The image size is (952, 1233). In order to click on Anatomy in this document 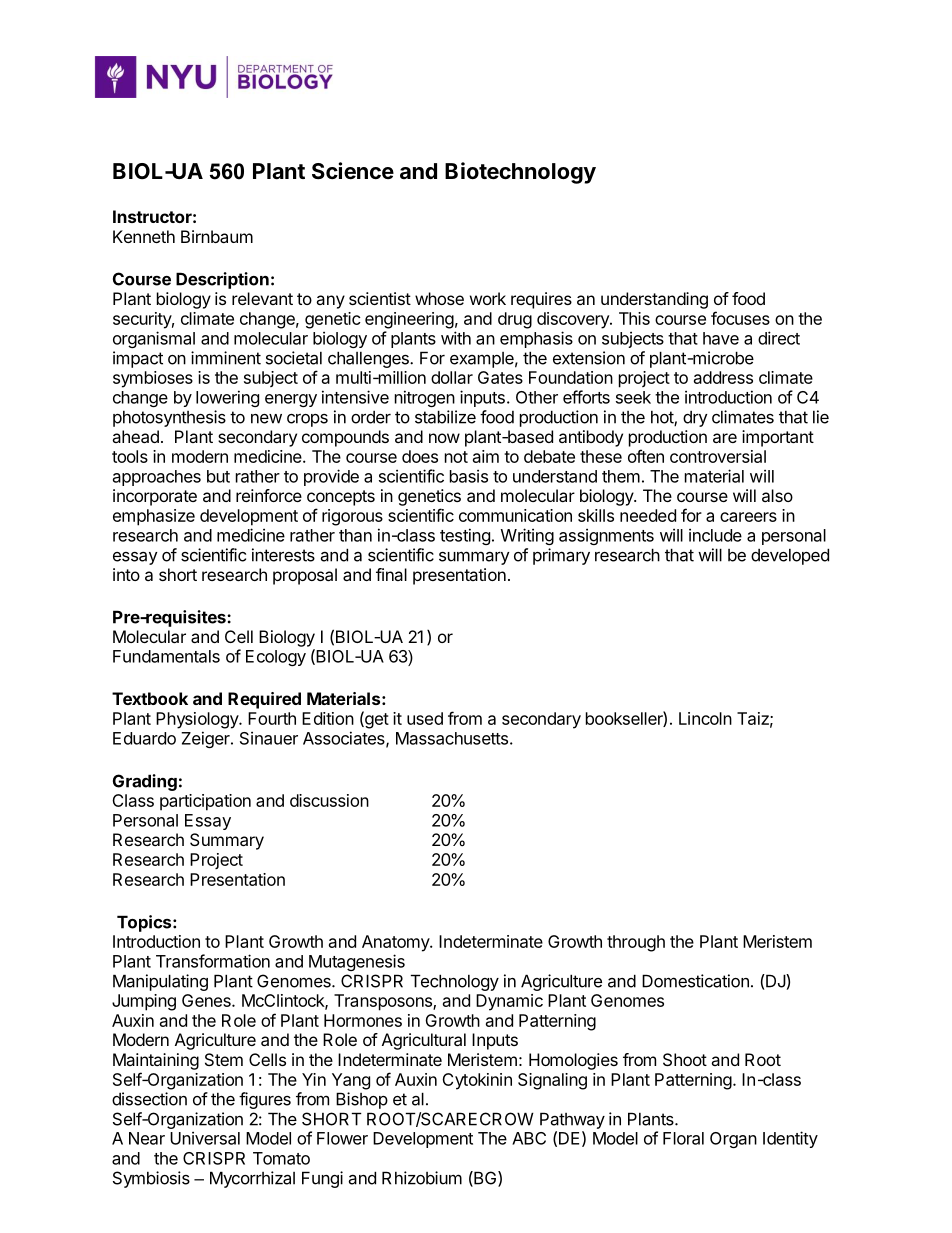, I will do `click(396, 943)`.
